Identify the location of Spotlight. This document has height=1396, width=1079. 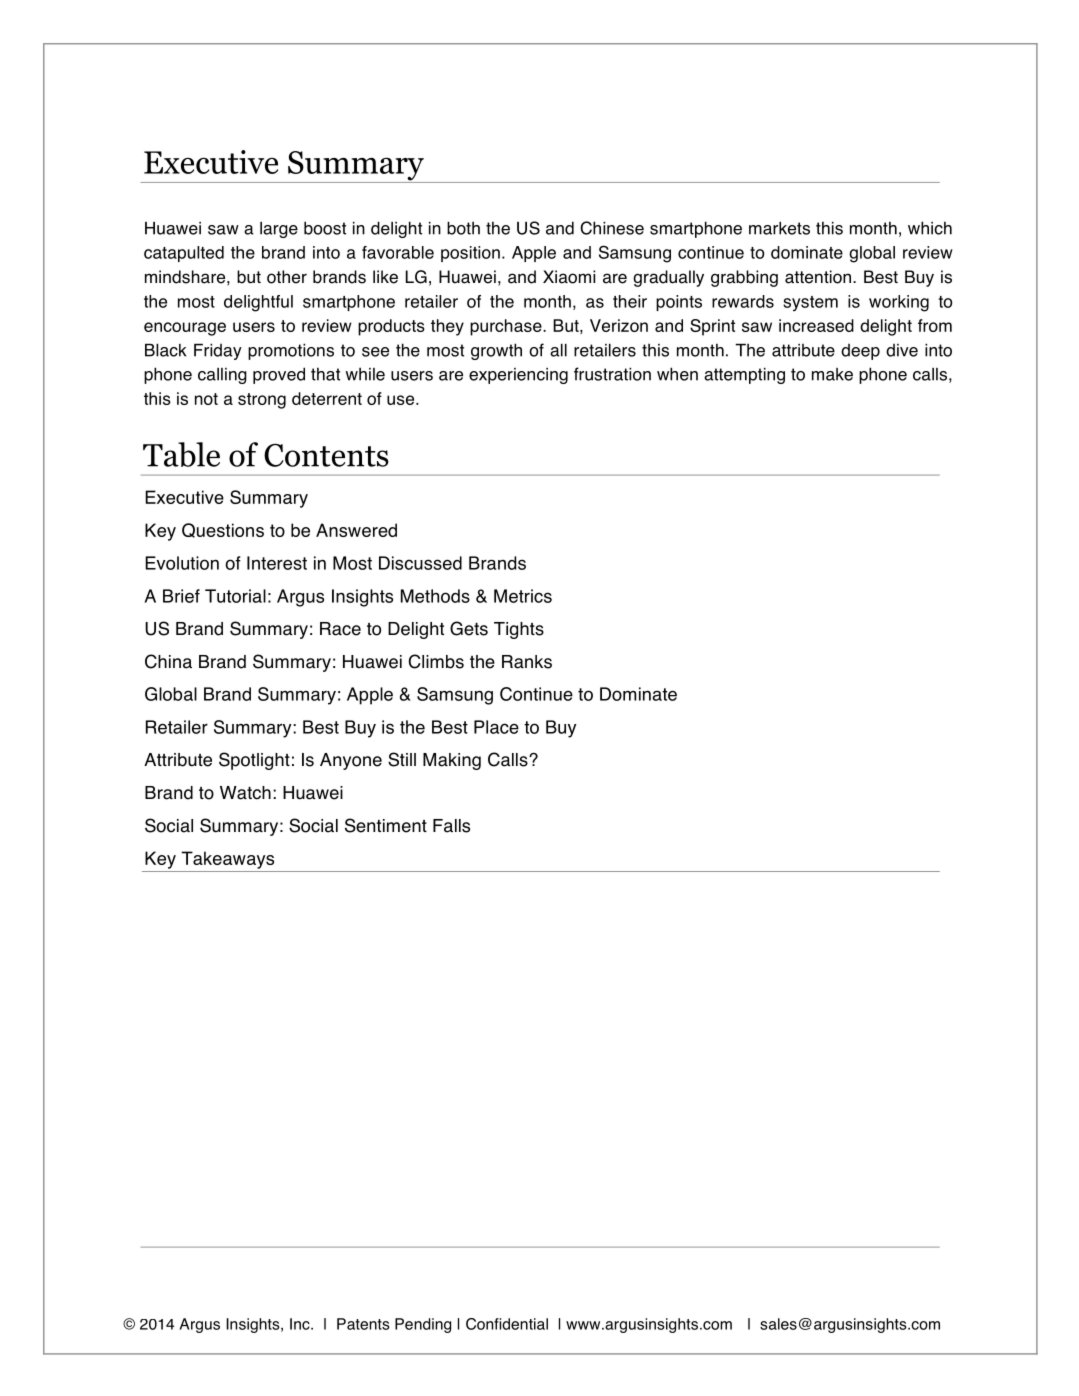
(254, 761).
